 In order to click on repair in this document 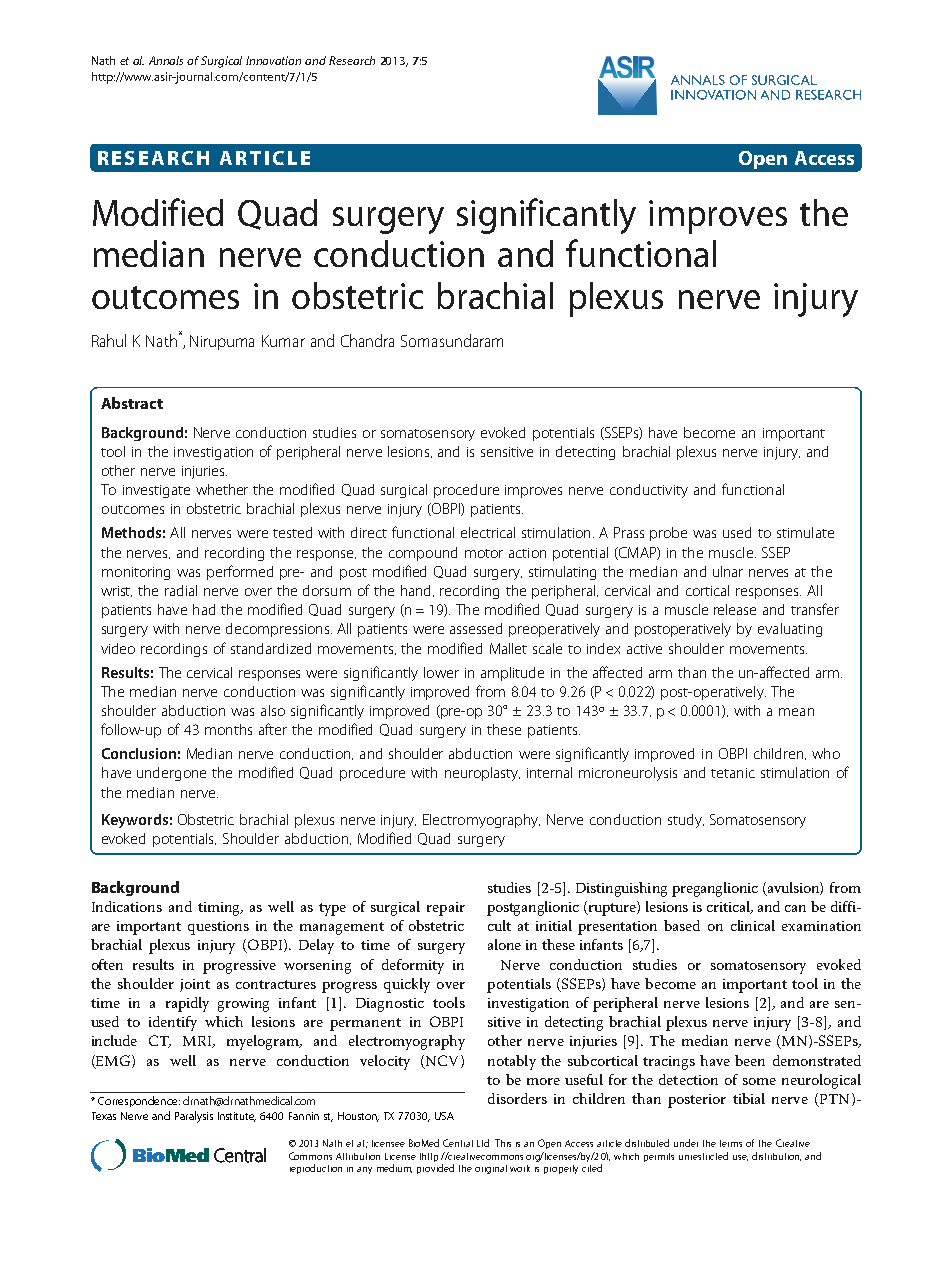, I will do `click(446, 909)`.
